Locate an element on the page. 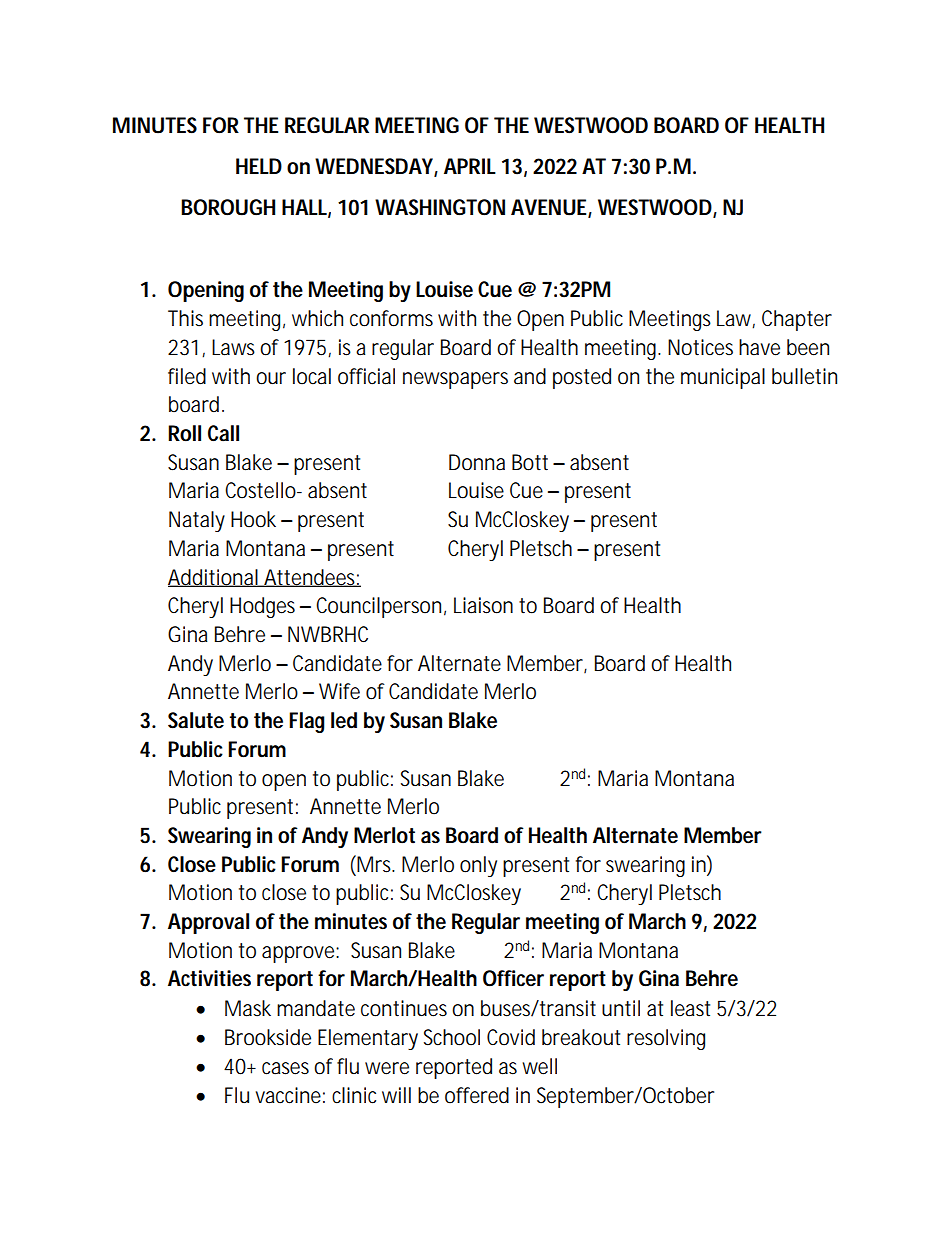 The height and width of the page is (1233, 952). offered is located at coordinates (477, 1095).
